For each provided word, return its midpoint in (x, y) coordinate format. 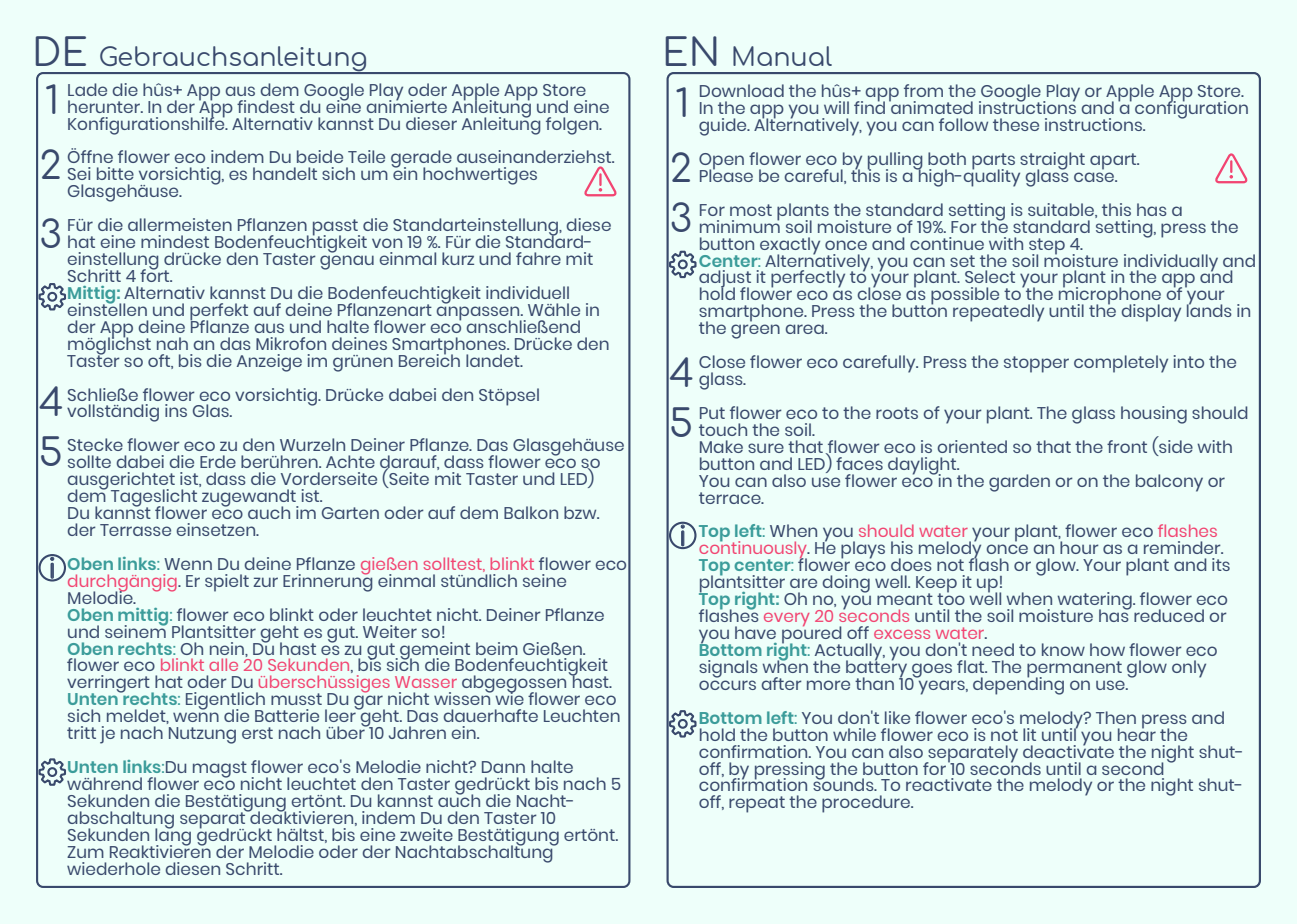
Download (742, 90)
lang (173, 836)
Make (721, 446)
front (1127, 446)
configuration (1191, 109)
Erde (218, 461)
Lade (87, 89)
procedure (867, 804)
